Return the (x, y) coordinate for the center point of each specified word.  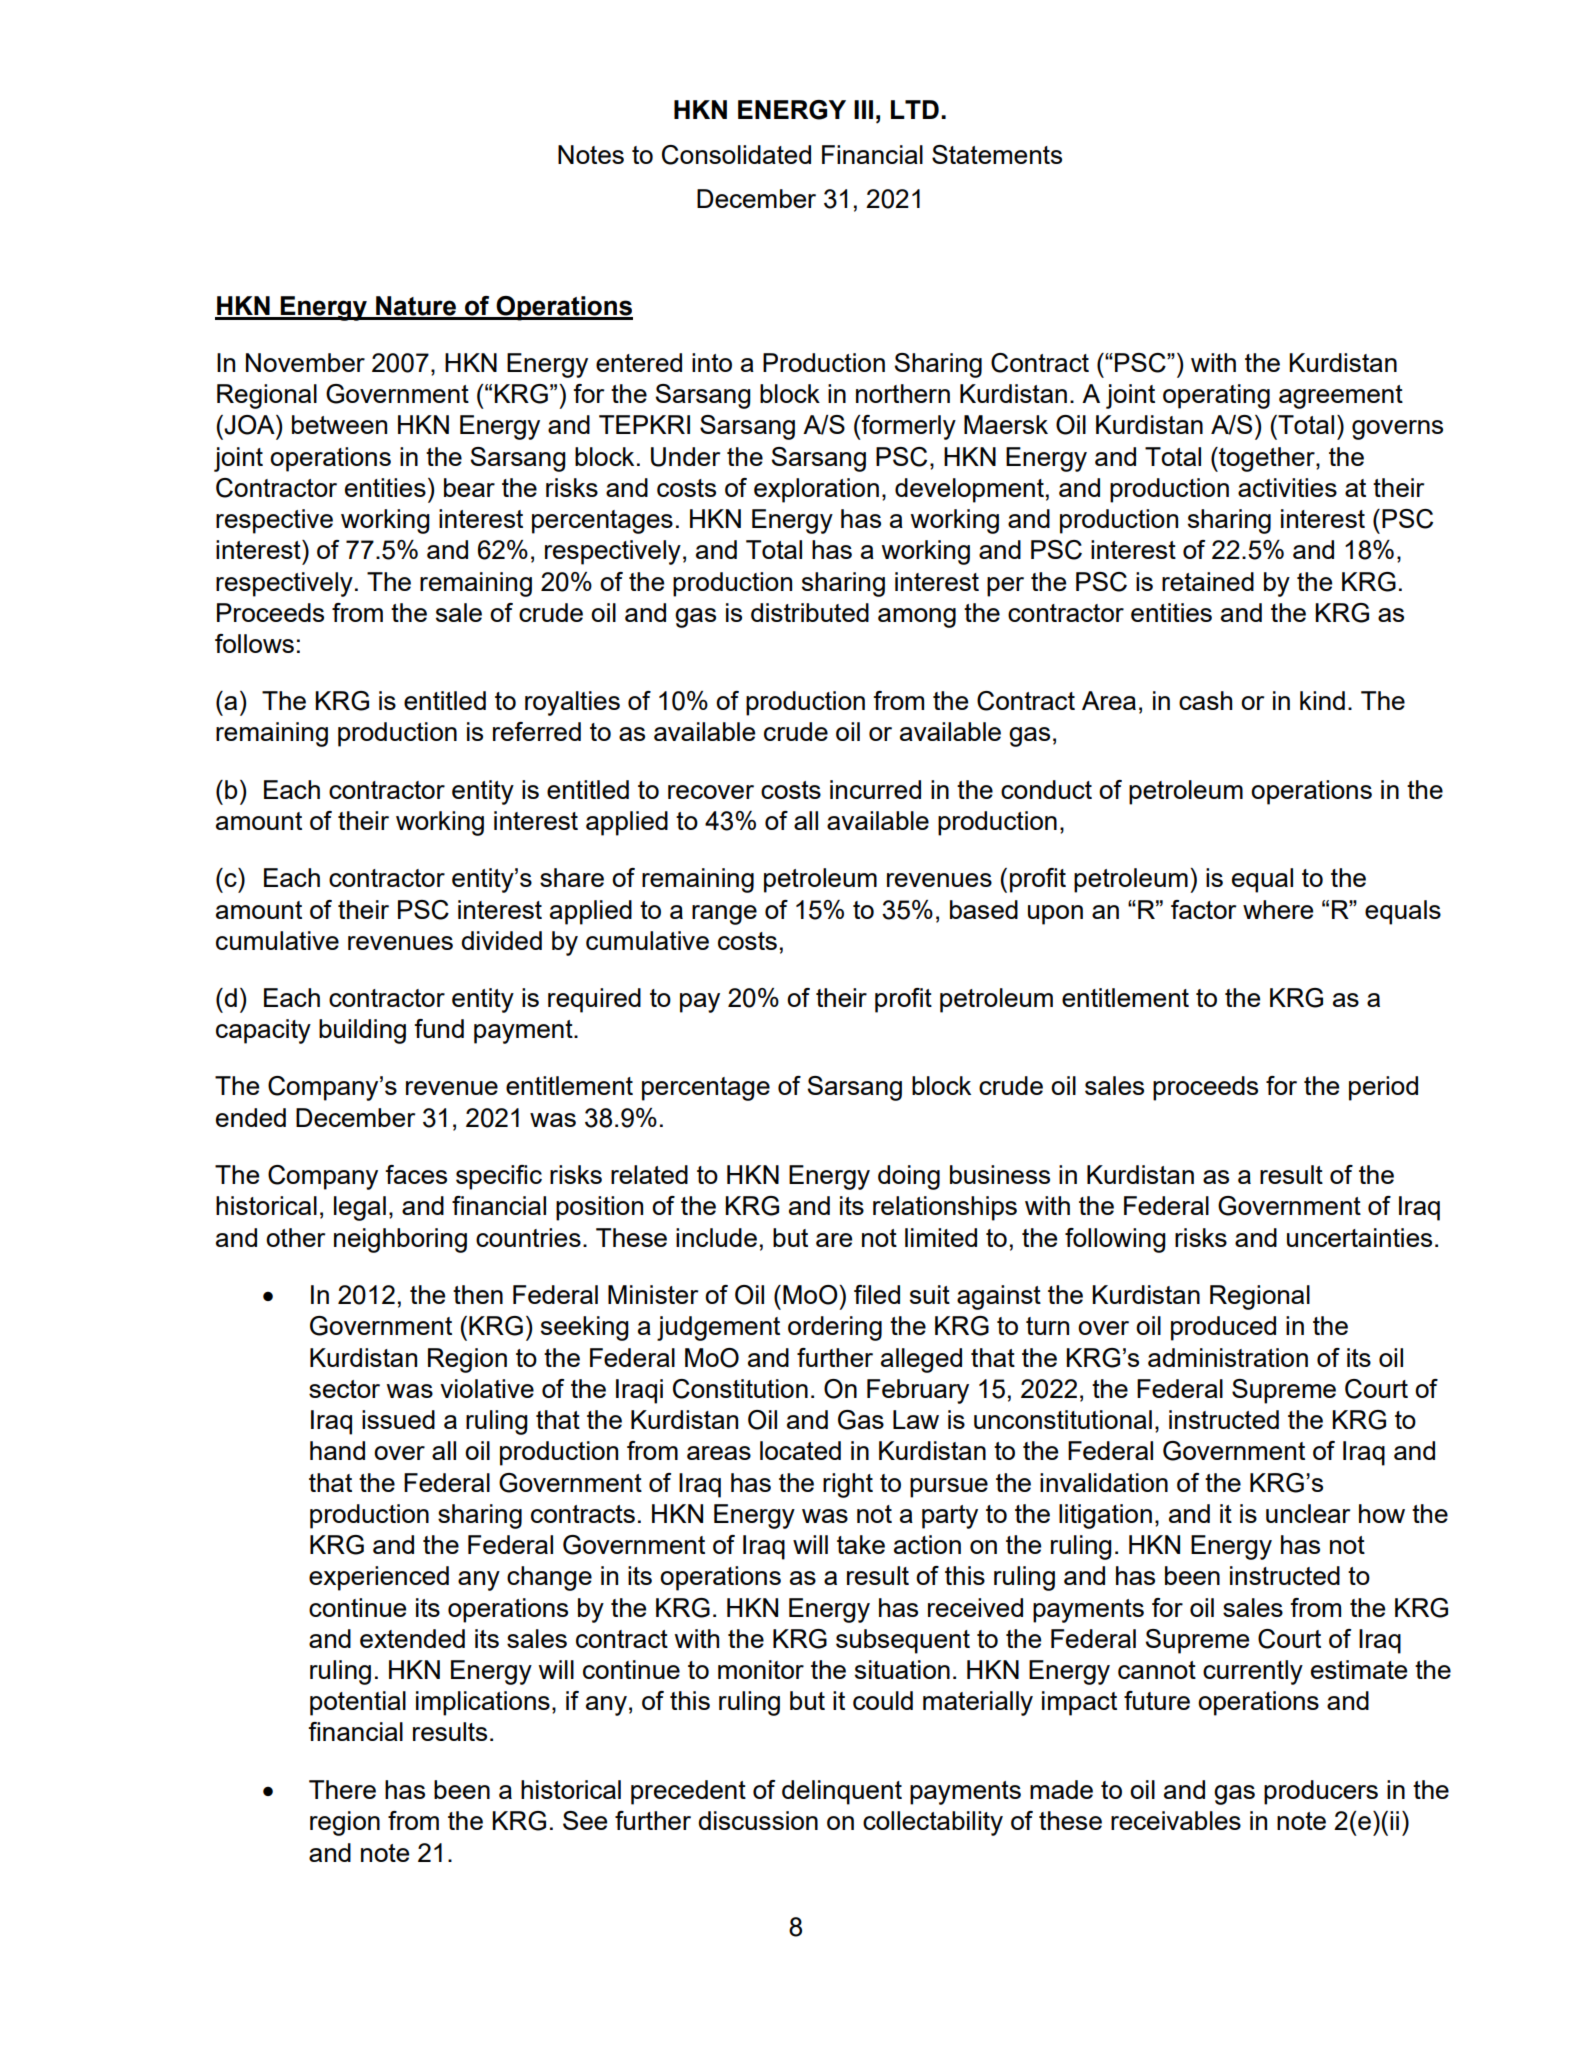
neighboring (400, 1240)
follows (254, 643)
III (863, 109)
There (342, 1789)
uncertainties (1359, 1237)
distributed (810, 612)
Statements (997, 154)
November (305, 362)
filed (877, 1294)
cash (1205, 700)
